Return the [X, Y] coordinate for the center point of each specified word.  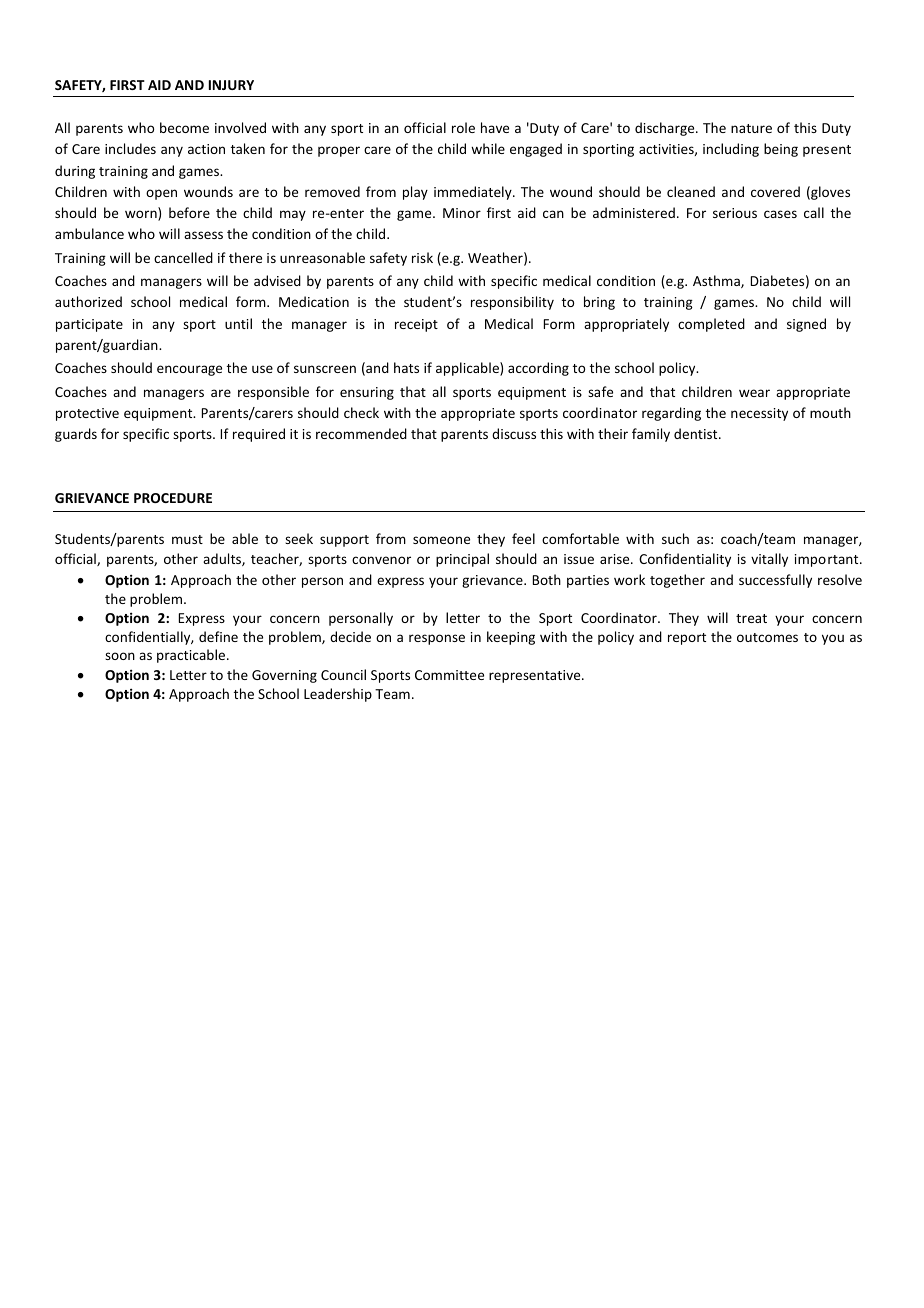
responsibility [512, 303]
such [675, 538]
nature [751, 128]
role [463, 127]
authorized [88, 301]
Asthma [717, 281]
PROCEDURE [173, 498]
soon [120, 656]
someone [441, 540]
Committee [449, 675]
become [184, 127]
